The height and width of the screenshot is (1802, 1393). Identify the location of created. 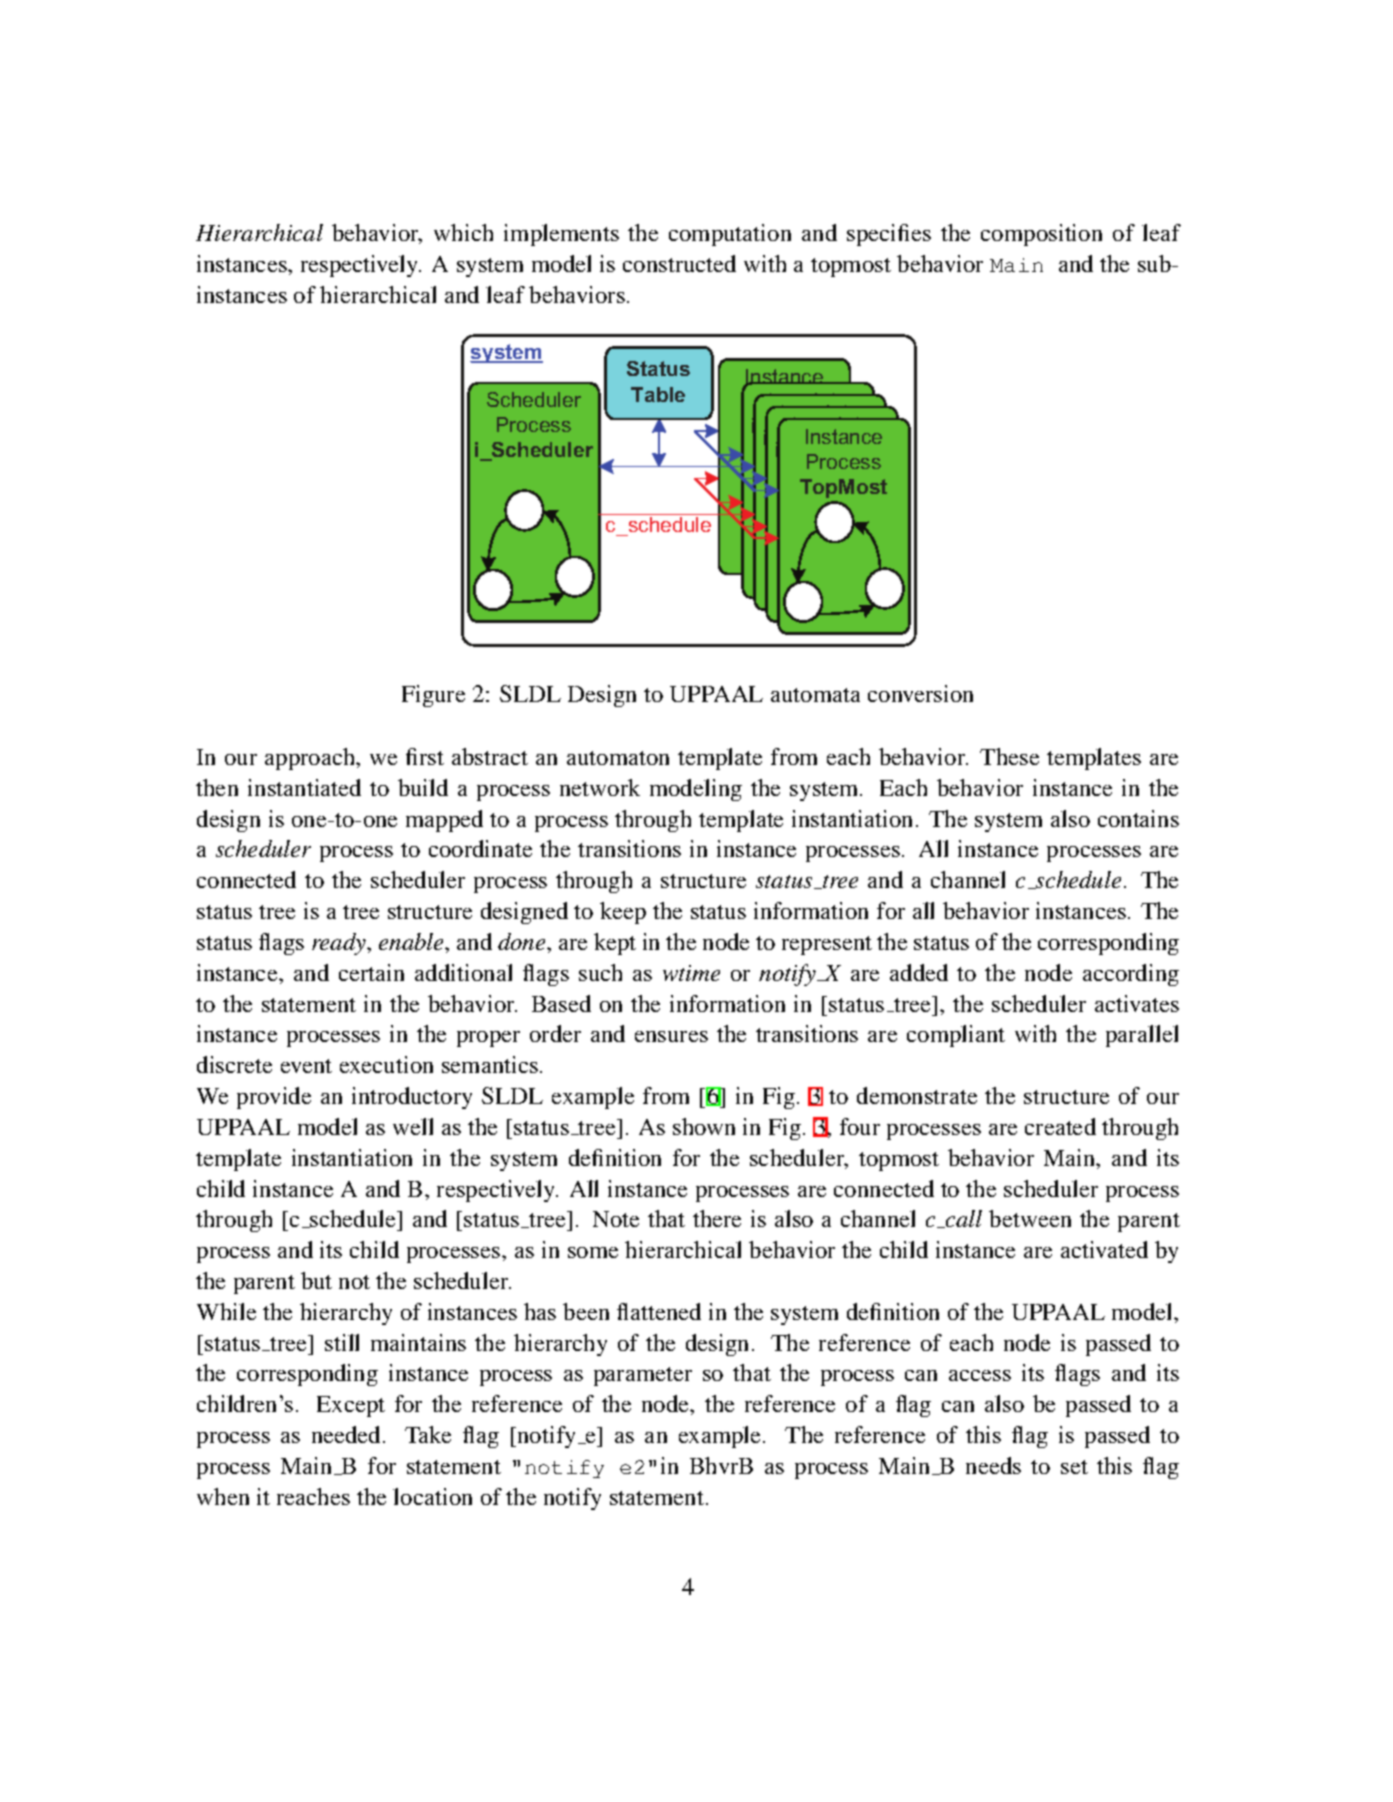
(1060, 1126).
